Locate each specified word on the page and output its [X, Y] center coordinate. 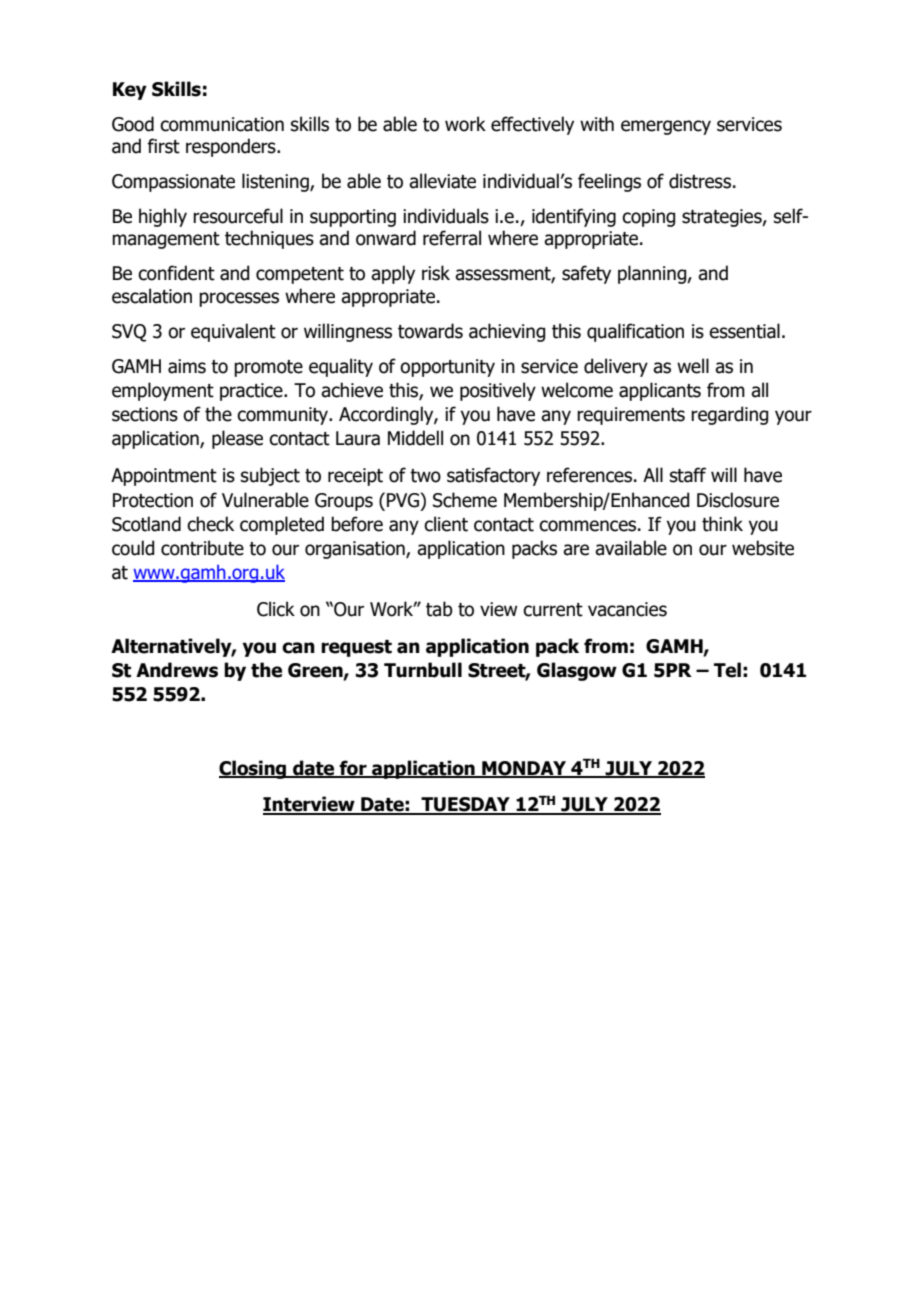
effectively [532, 125]
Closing [254, 769]
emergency [666, 127]
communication [222, 124]
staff [688, 475]
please [237, 439]
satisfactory [493, 476]
